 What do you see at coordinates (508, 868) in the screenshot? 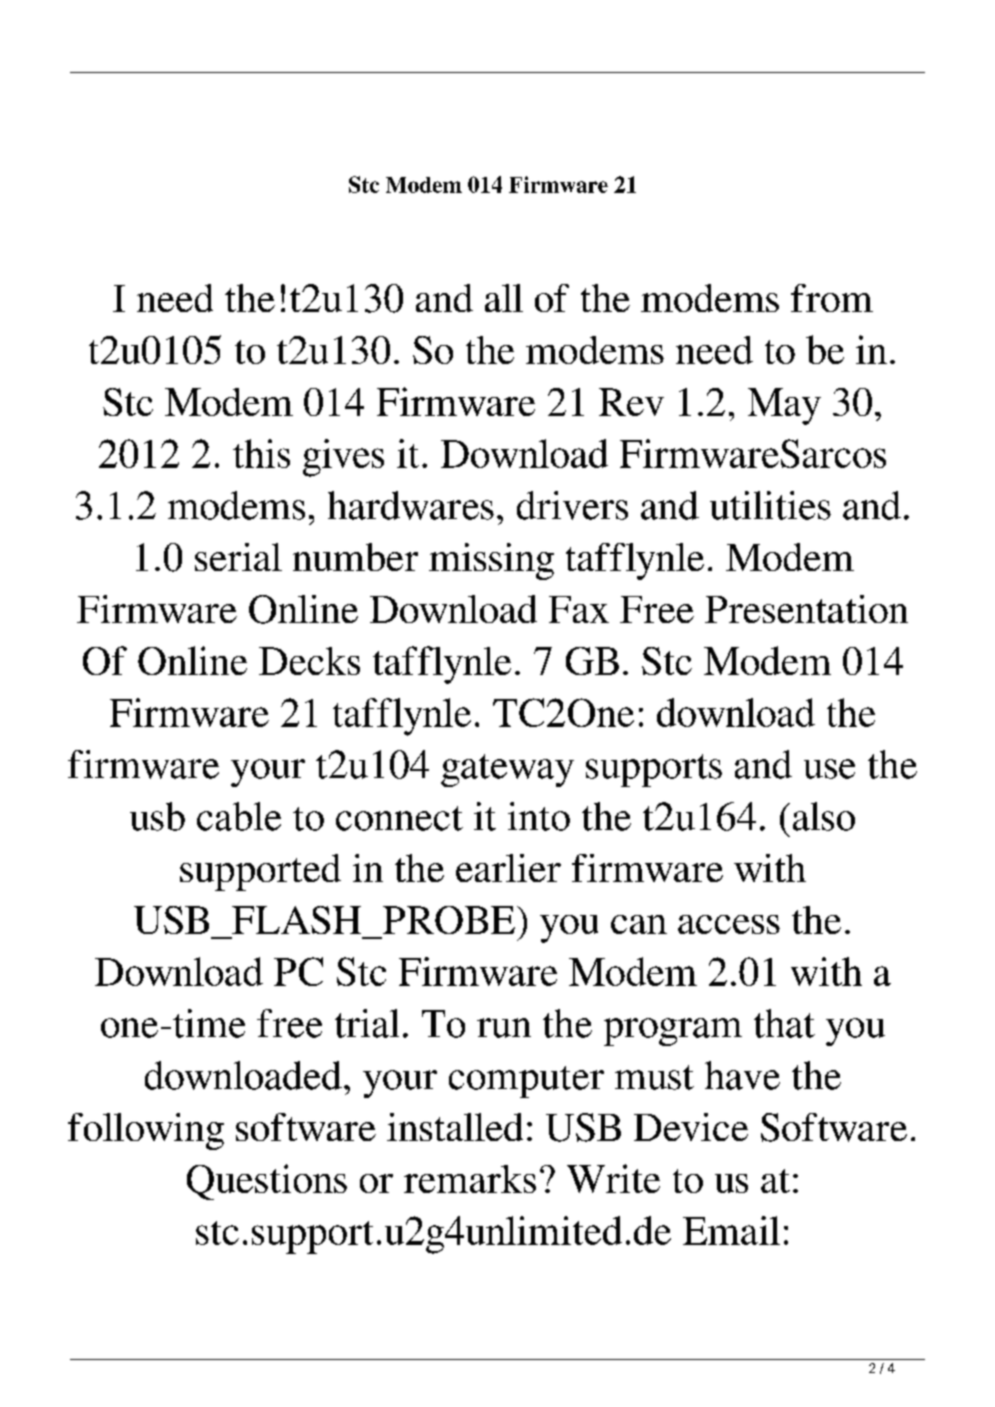
I see `earlier` at bounding box center [508, 868].
